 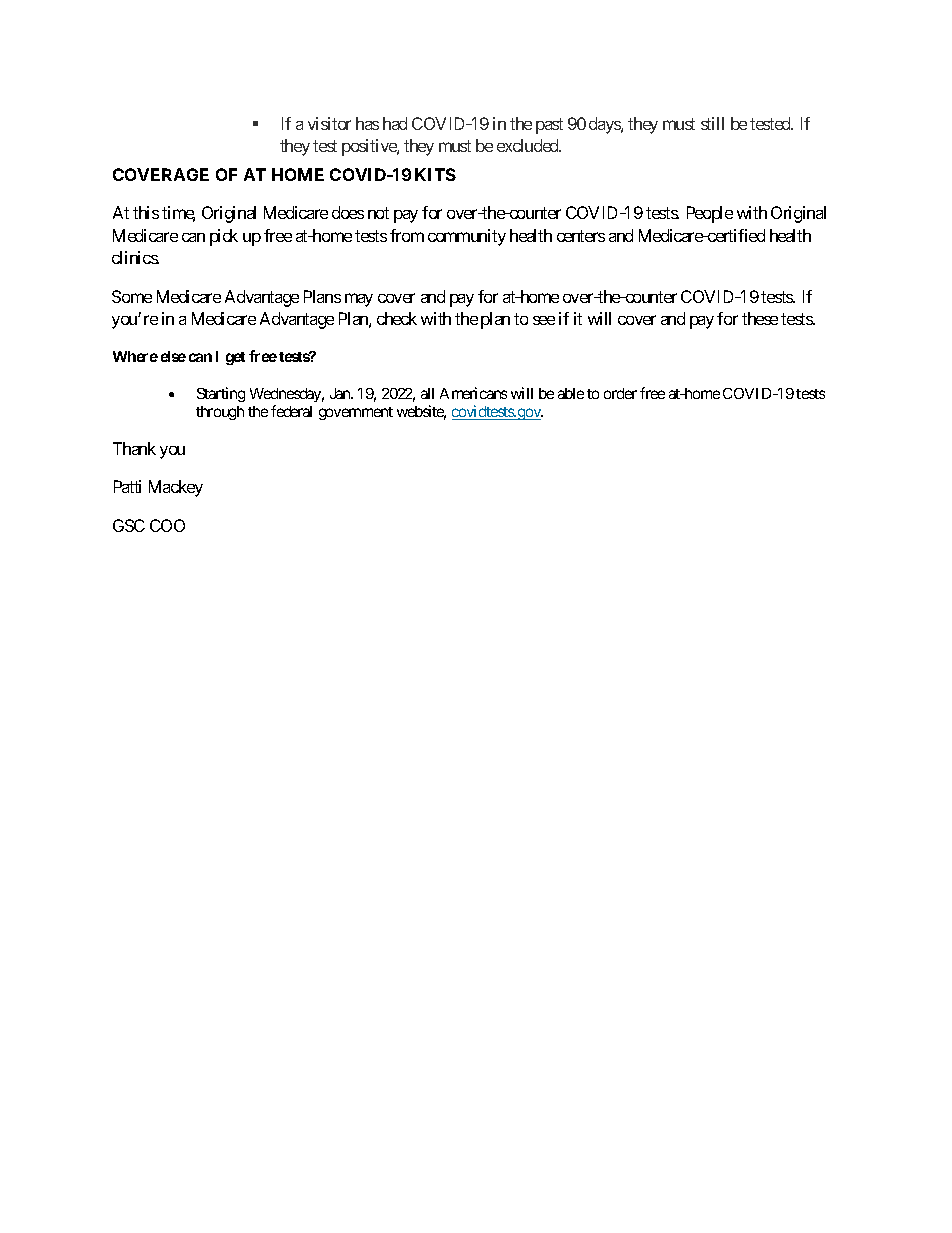 I want to click on order, so click(x=620, y=393).
